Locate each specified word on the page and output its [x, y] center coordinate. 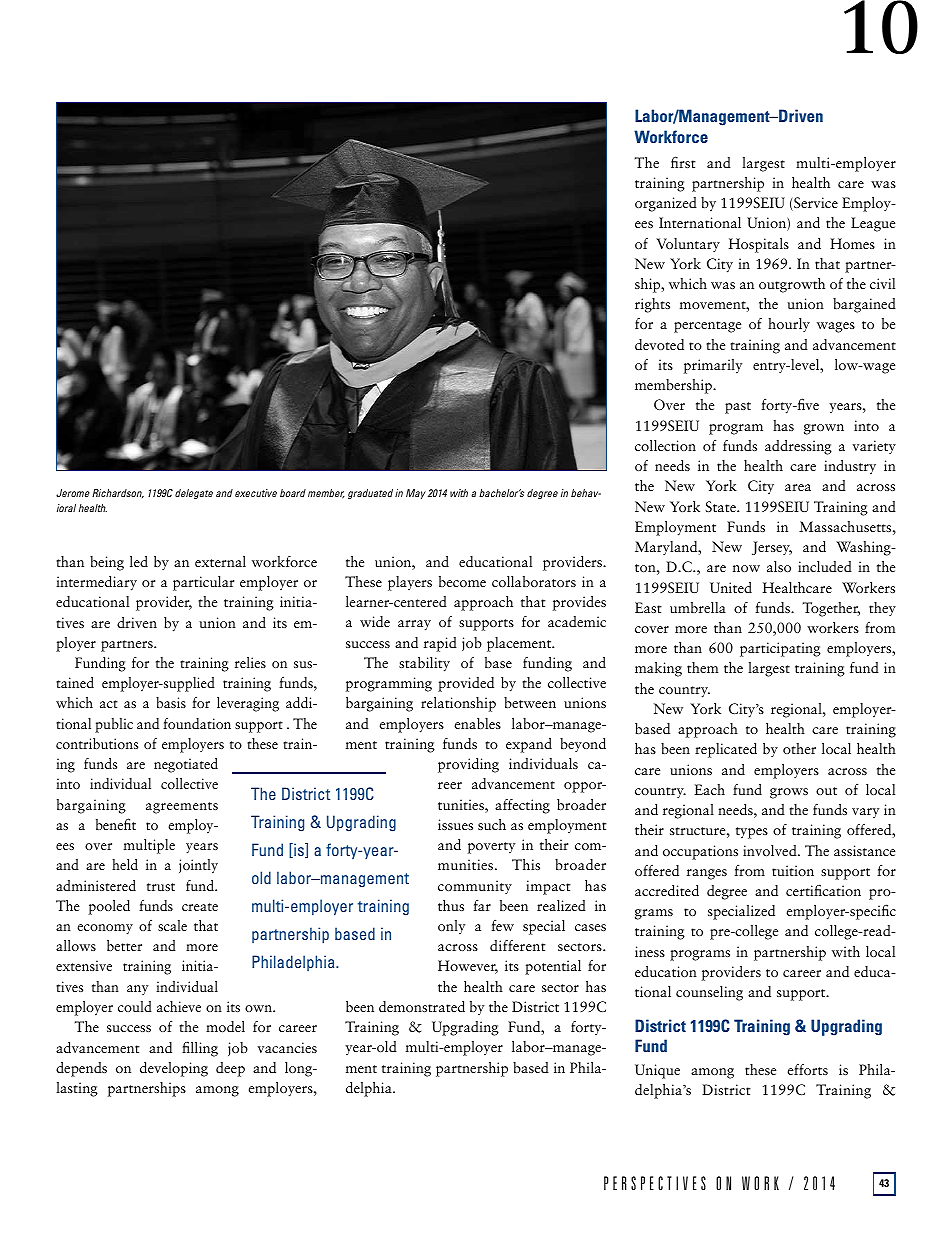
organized [666, 204]
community [475, 887]
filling [200, 1049]
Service [815, 204]
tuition [793, 870]
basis [171, 702]
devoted [659, 344]
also [779, 566]
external [220, 561]
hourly [789, 325]
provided [466, 684]
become [462, 581]
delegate [194, 494]
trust [161, 887]
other [799, 748]
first [683, 162]
